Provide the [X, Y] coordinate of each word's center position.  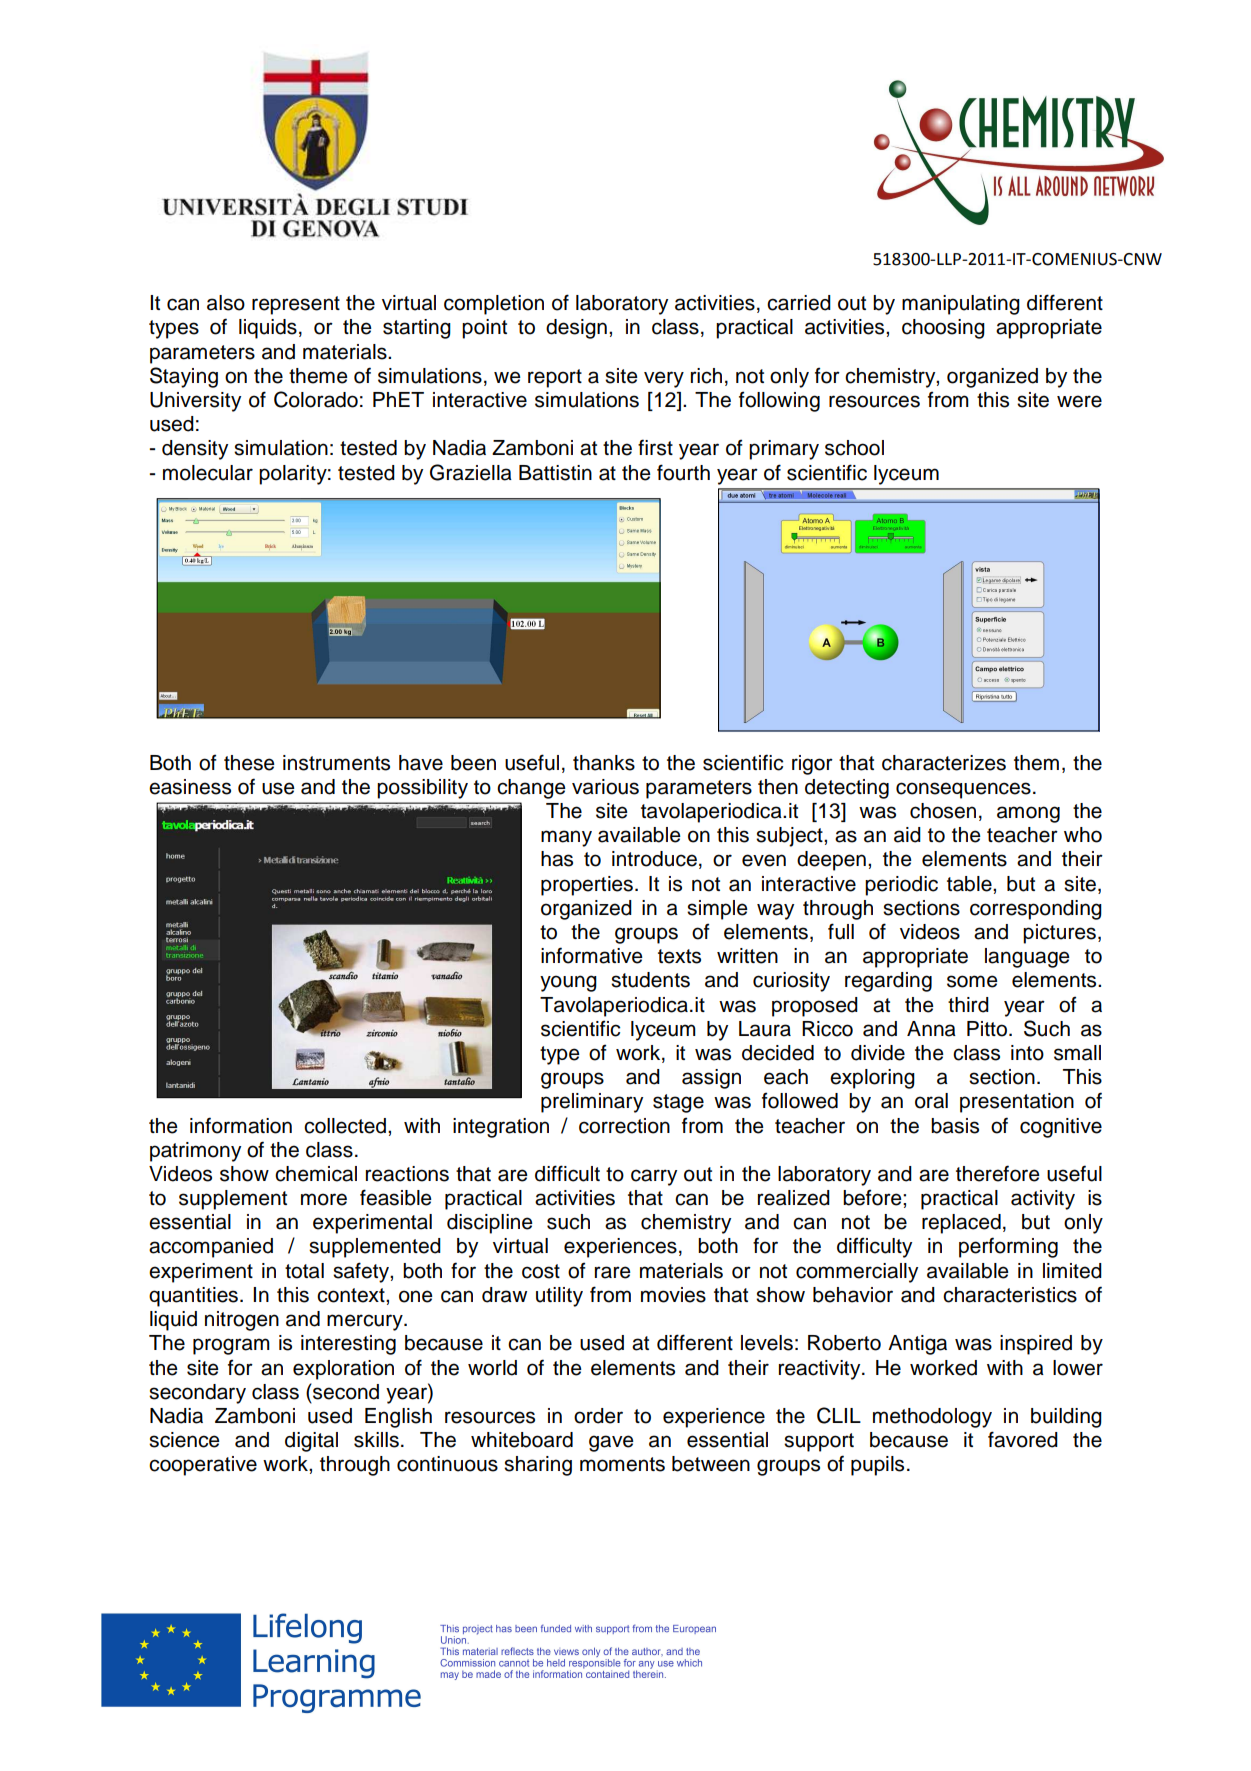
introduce [654, 859]
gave [611, 1443]
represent [296, 305]
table [970, 884]
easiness [190, 787]
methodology [932, 1418]
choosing [943, 329]
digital [311, 1442]
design [576, 329]
